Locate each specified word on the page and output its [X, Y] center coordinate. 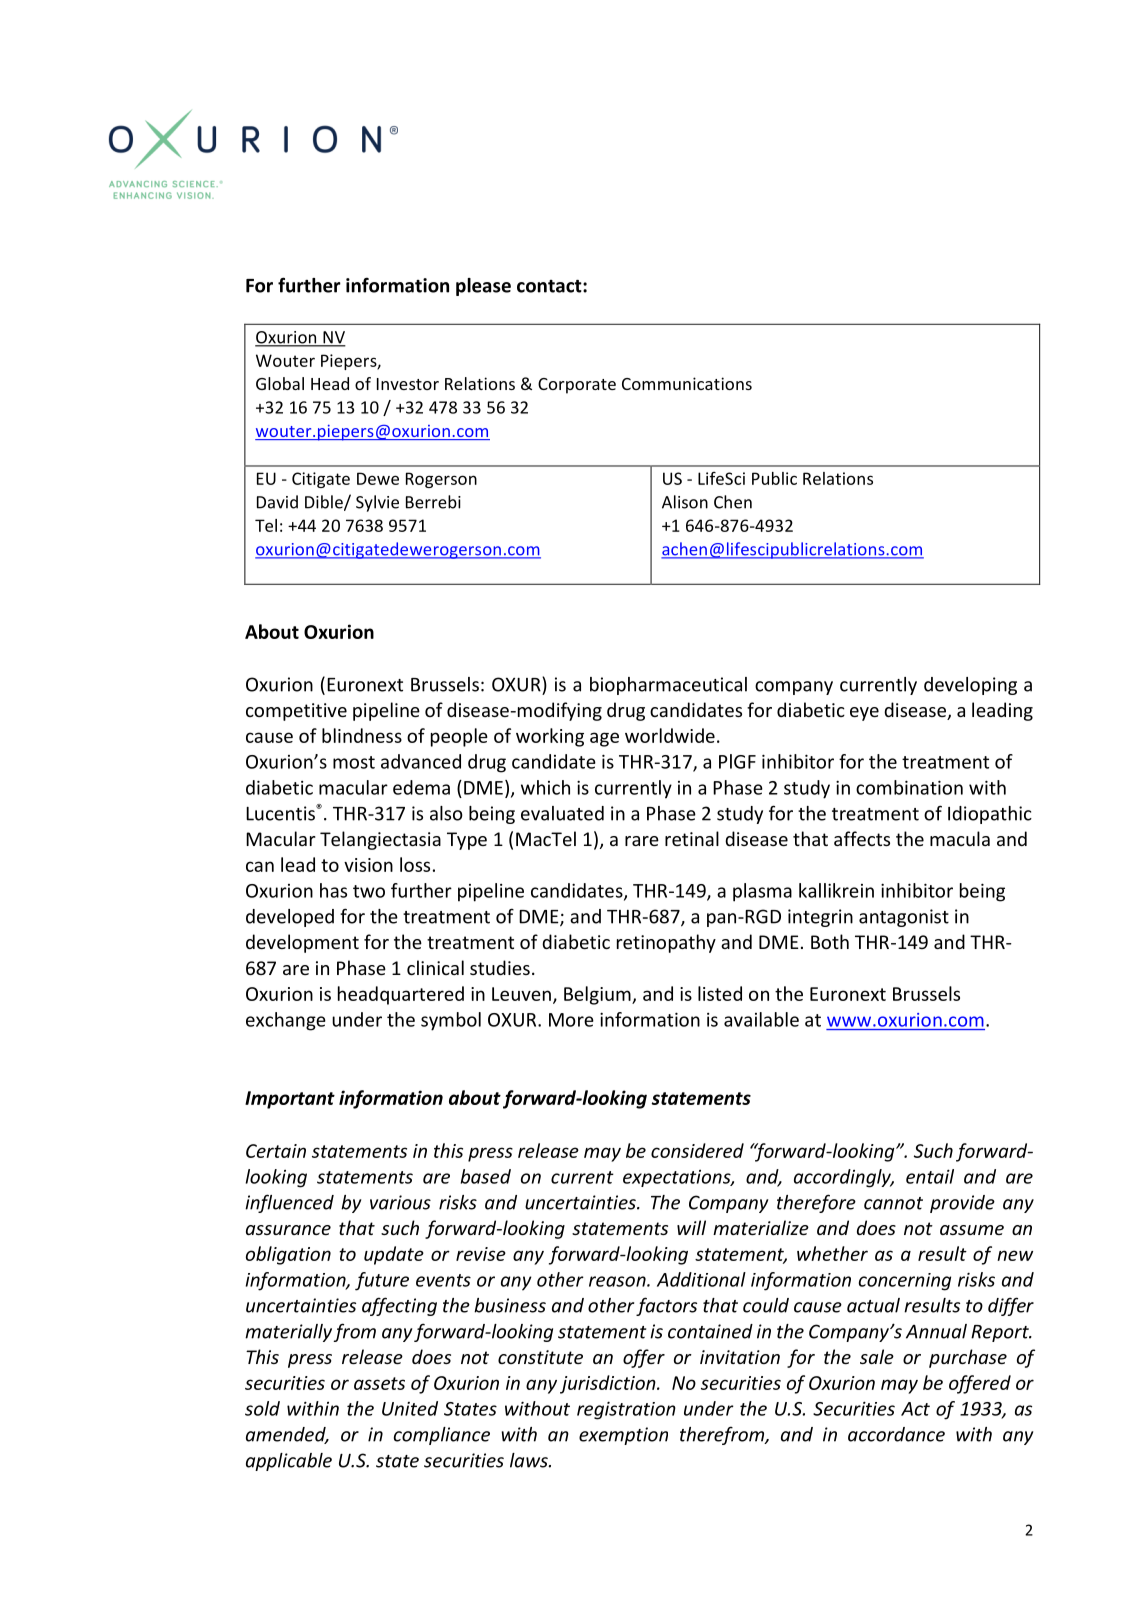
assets [379, 1383]
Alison [685, 502]
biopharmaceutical [668, 686]
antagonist [904, 918]
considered [697, 1150]
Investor [408, 384]
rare [642, 841]
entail [930, 1176]
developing [970, 686]
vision [368, 865]
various [400, 1202]
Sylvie [377, 503]
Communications [687, 383]
